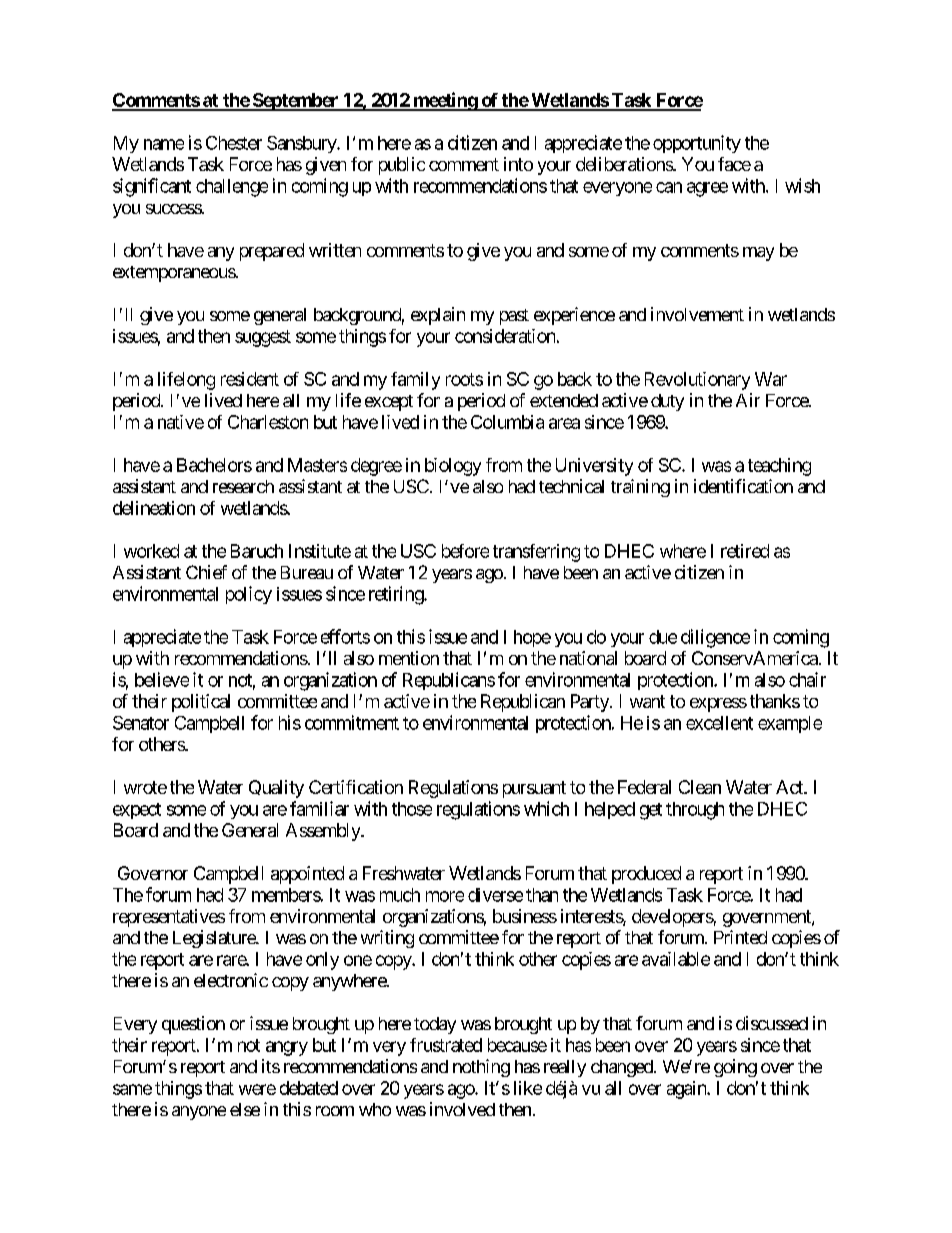 The width and height of the document is (952, 1233). What do you see at coordinates (234, 143) in the document?
I see `Chester` at bounding box center [234, 143].
